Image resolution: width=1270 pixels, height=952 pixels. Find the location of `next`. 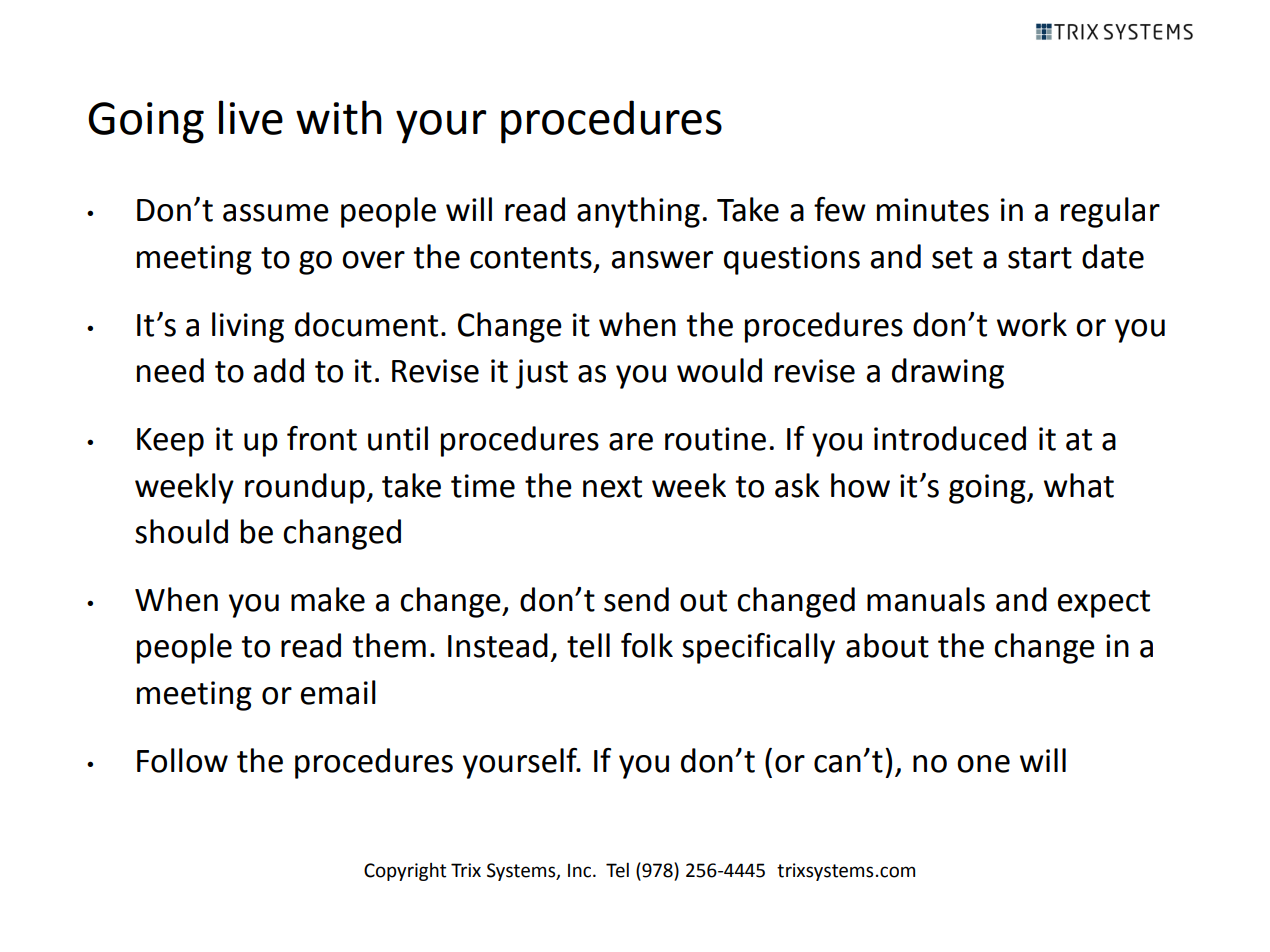

next is located at coordinates (612, 487).
